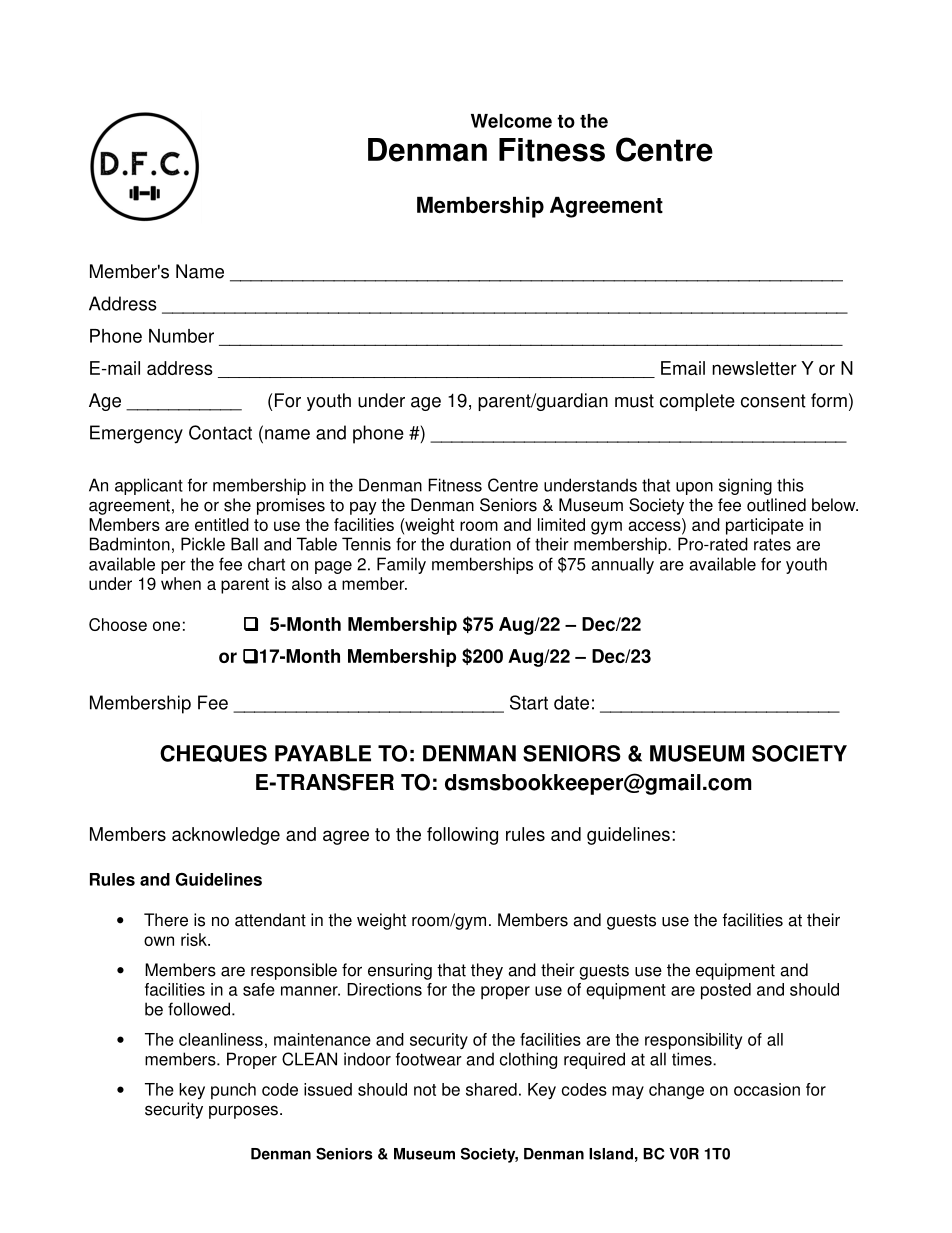 This image has width=952, height=1233. I want to click on rates, so click(772, 544).
